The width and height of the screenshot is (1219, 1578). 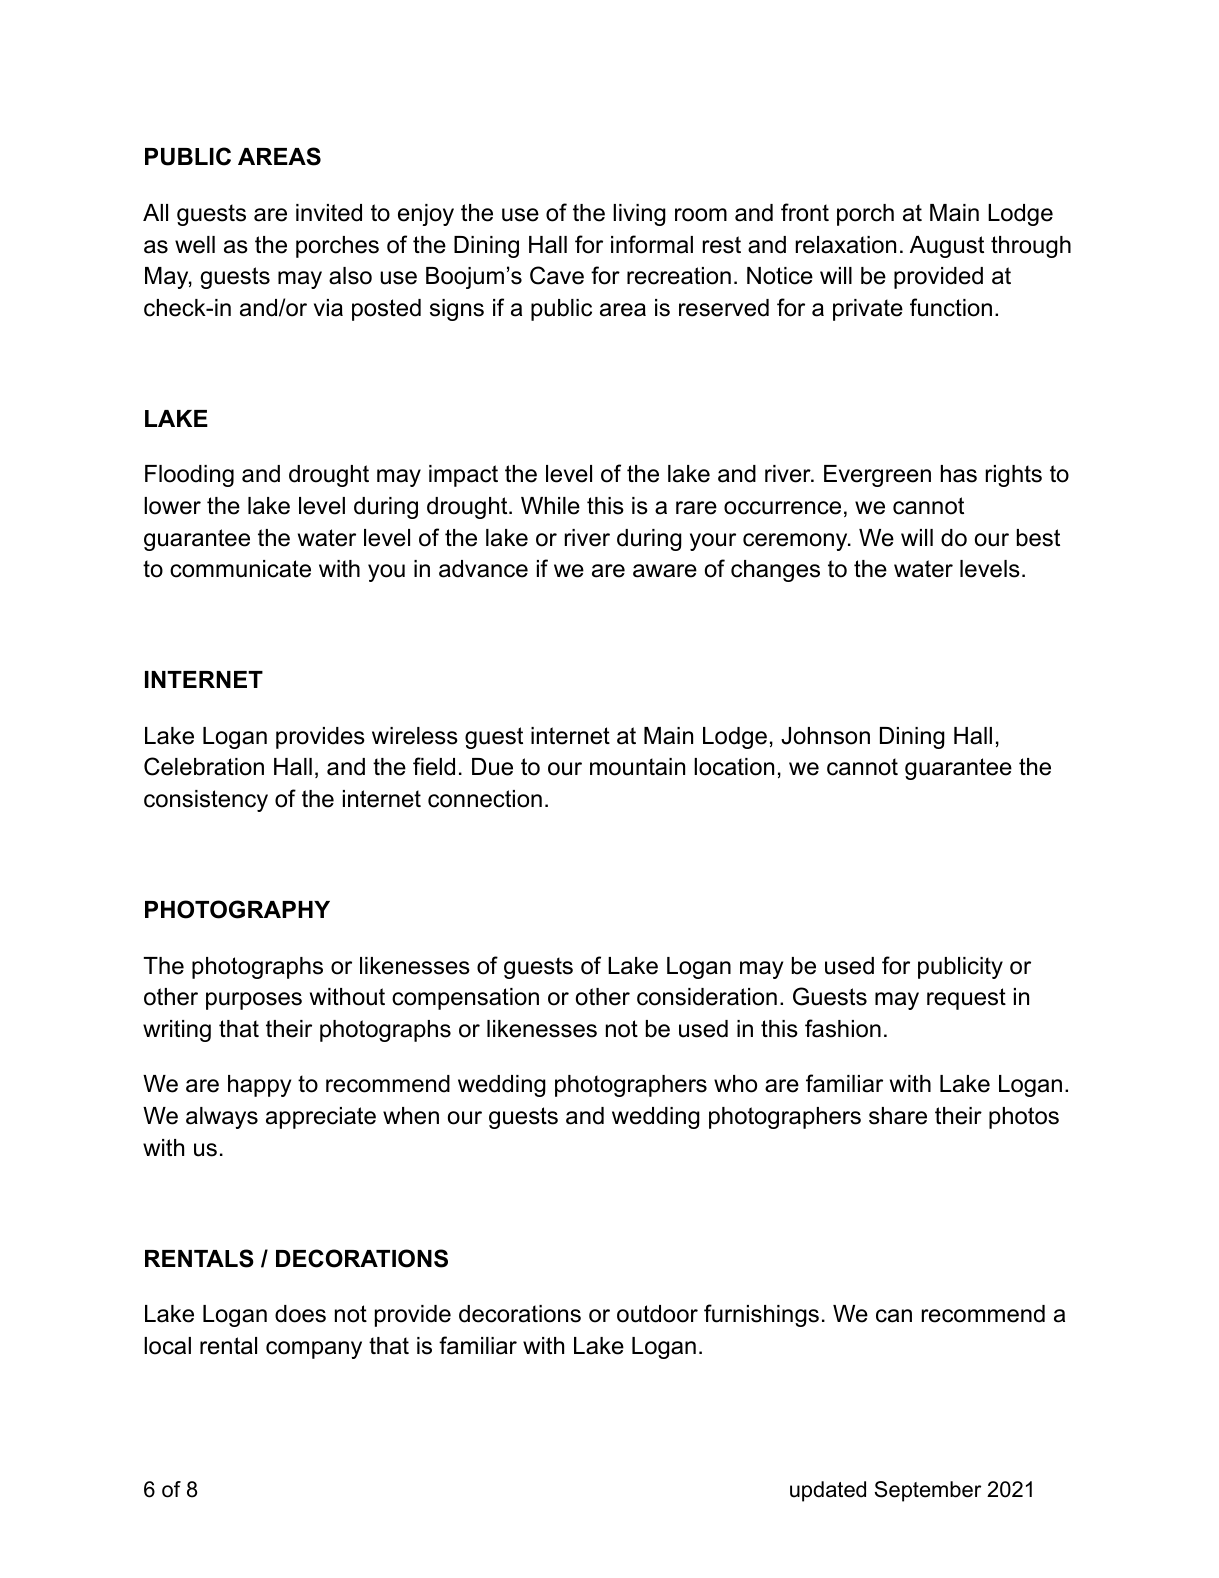 What do you see at coordinates (657, 1314) in the screenshot?
I see `outdoor` at bounding box center [657, 1314].
